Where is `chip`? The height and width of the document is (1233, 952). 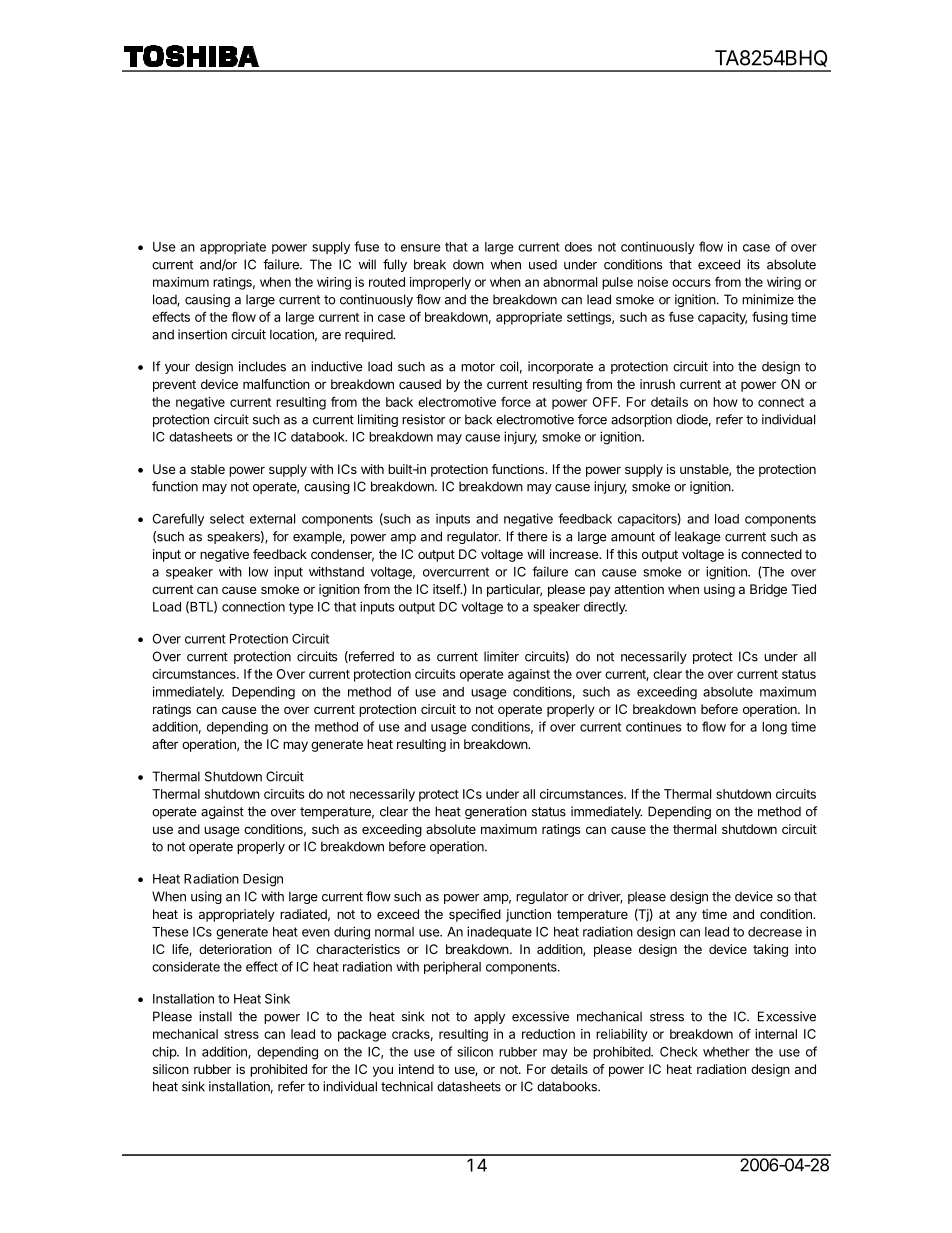
chip is located at coordinates (165, 1052).
